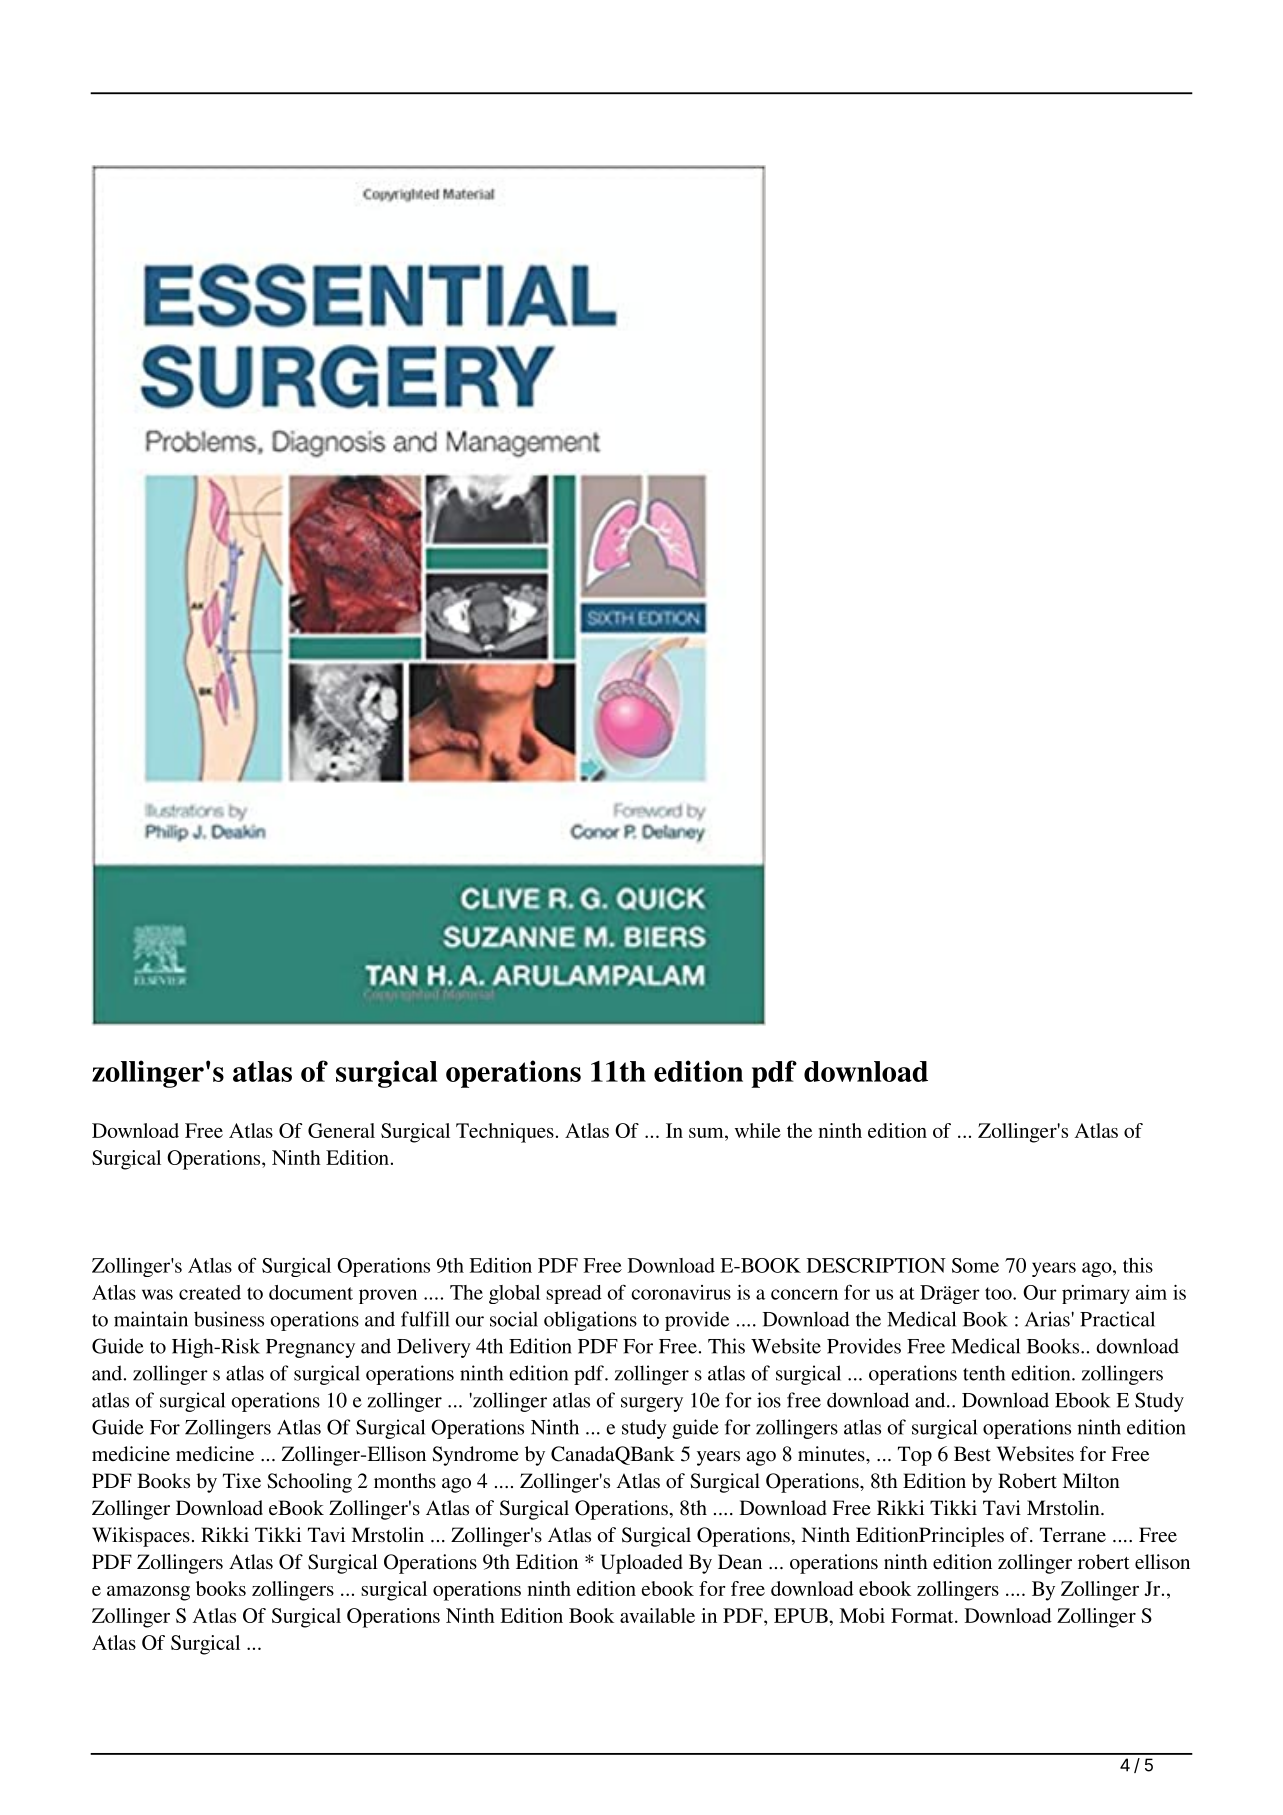 This screenshot has height=1815, width=1283. What do you see at coordinates (758, 1130) in the screenshot?
I see `while` at bounding box center [758, 1130].
